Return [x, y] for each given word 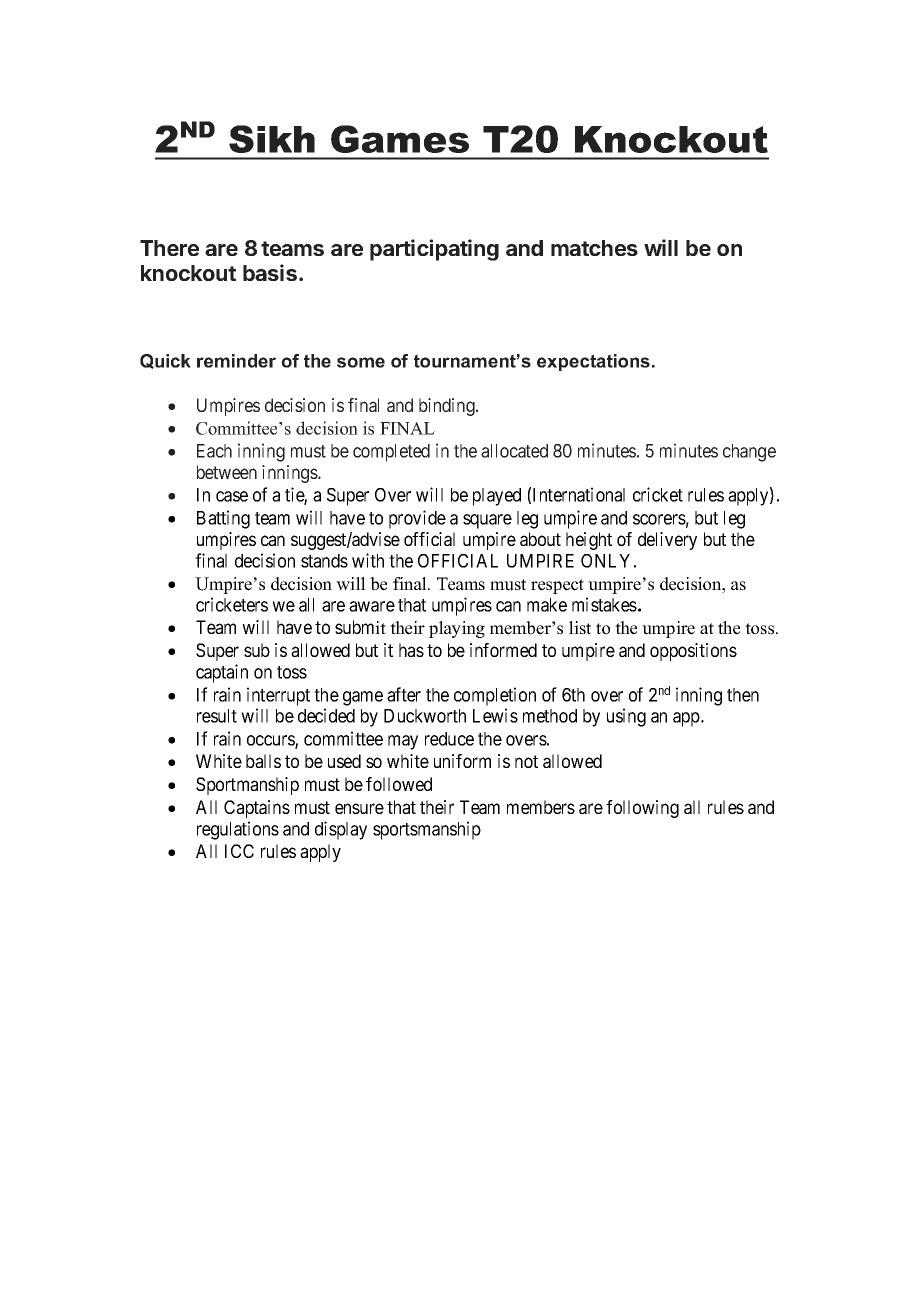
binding [448, 407]
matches [594, 248]
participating [434, 250]
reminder [236, 361]
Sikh [272, 139]
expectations [593, 362]
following [642, 809]
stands [324, 561]
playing [457, 629]
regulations [238, 830]
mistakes [604, 604]
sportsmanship [427, 830]
